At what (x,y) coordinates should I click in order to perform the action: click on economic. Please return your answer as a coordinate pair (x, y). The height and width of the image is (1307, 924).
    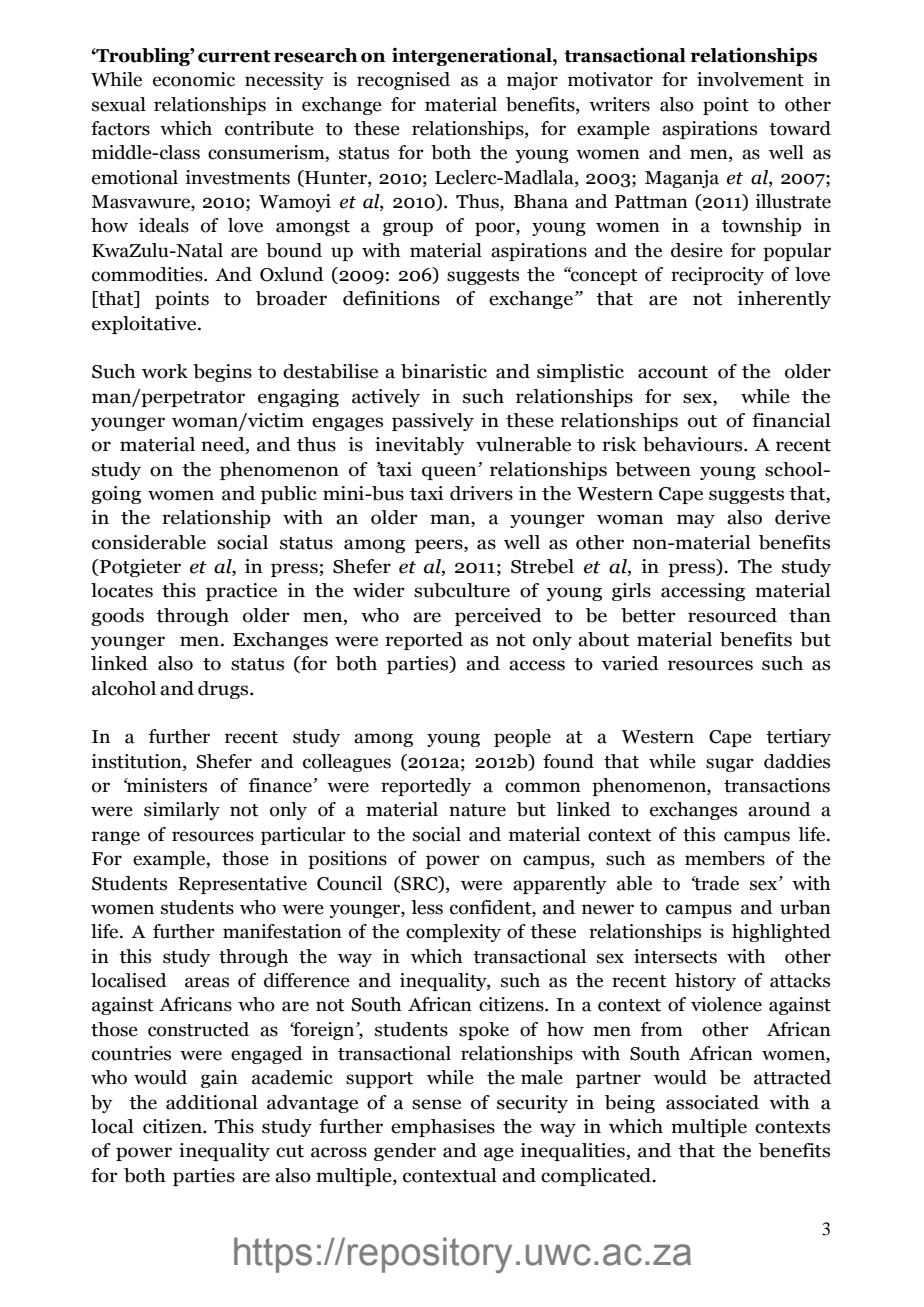
    Looking at the image, I should click on (194, 79).
